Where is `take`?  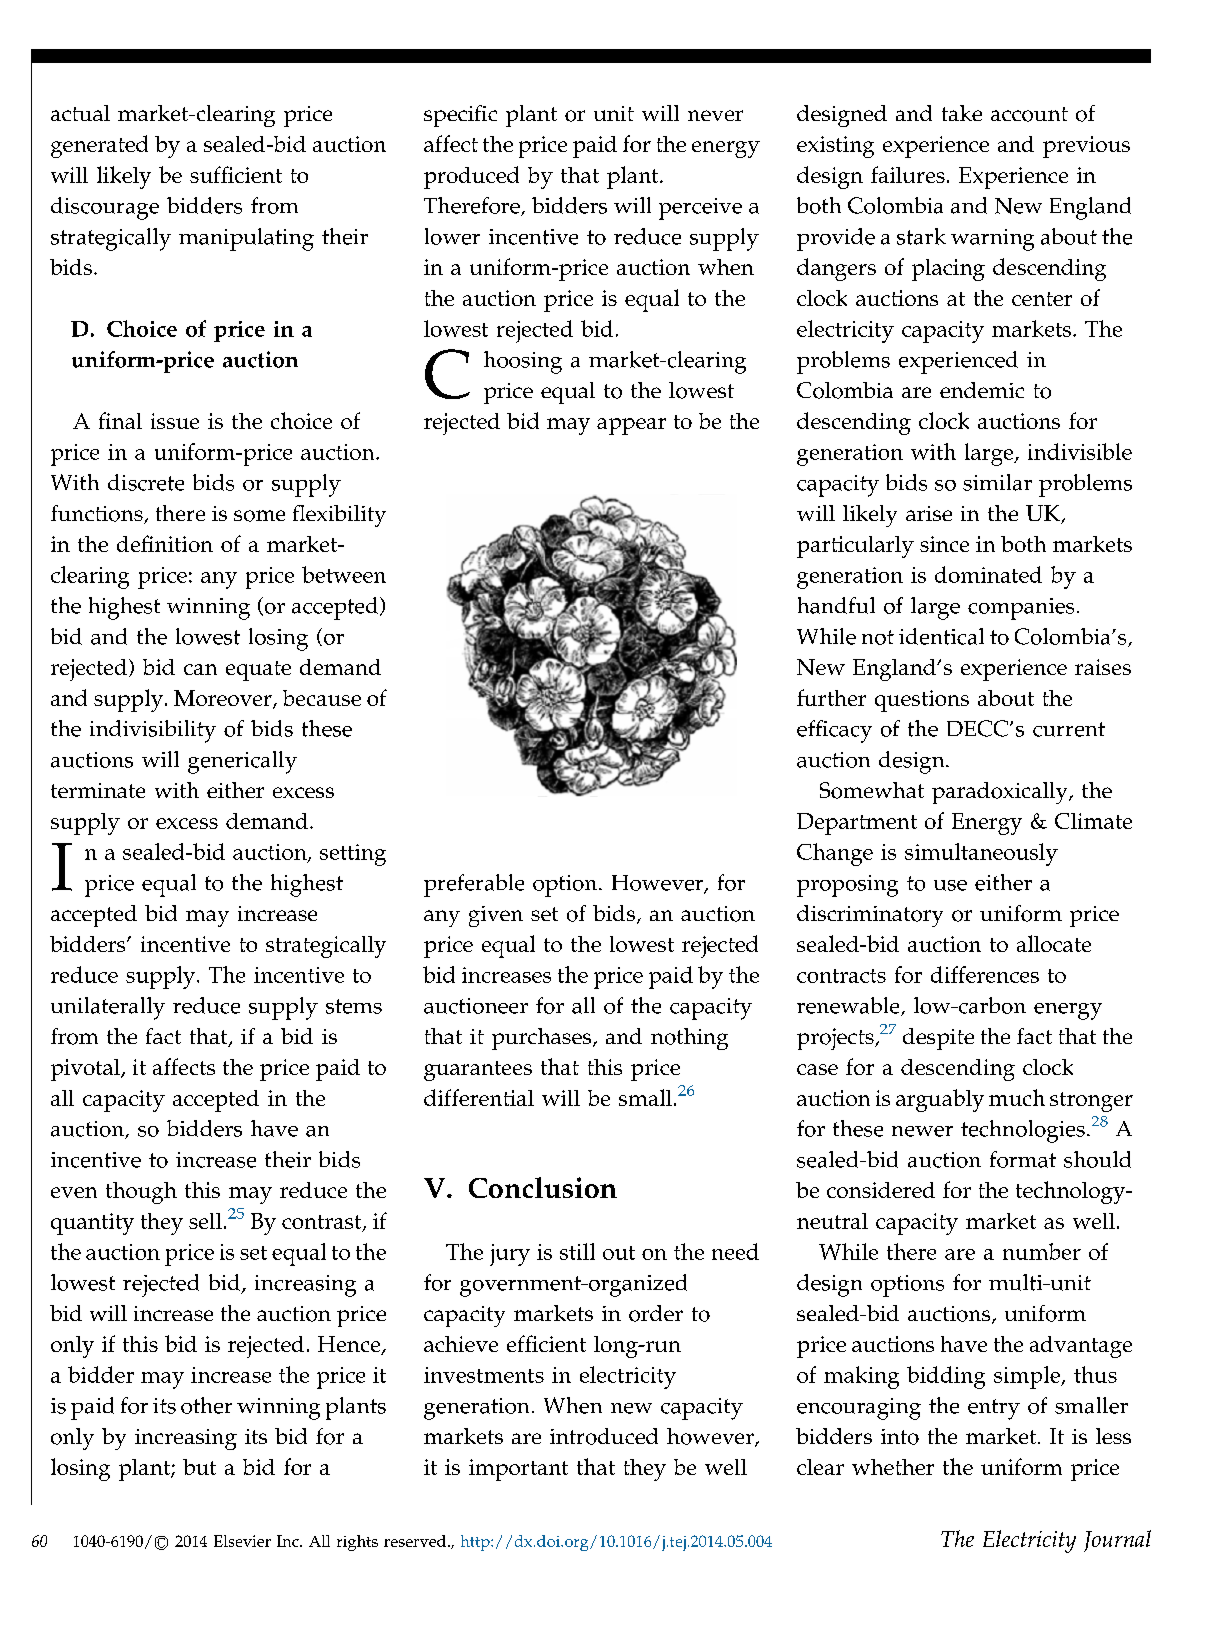 take is located at coordinates (962, 113).
